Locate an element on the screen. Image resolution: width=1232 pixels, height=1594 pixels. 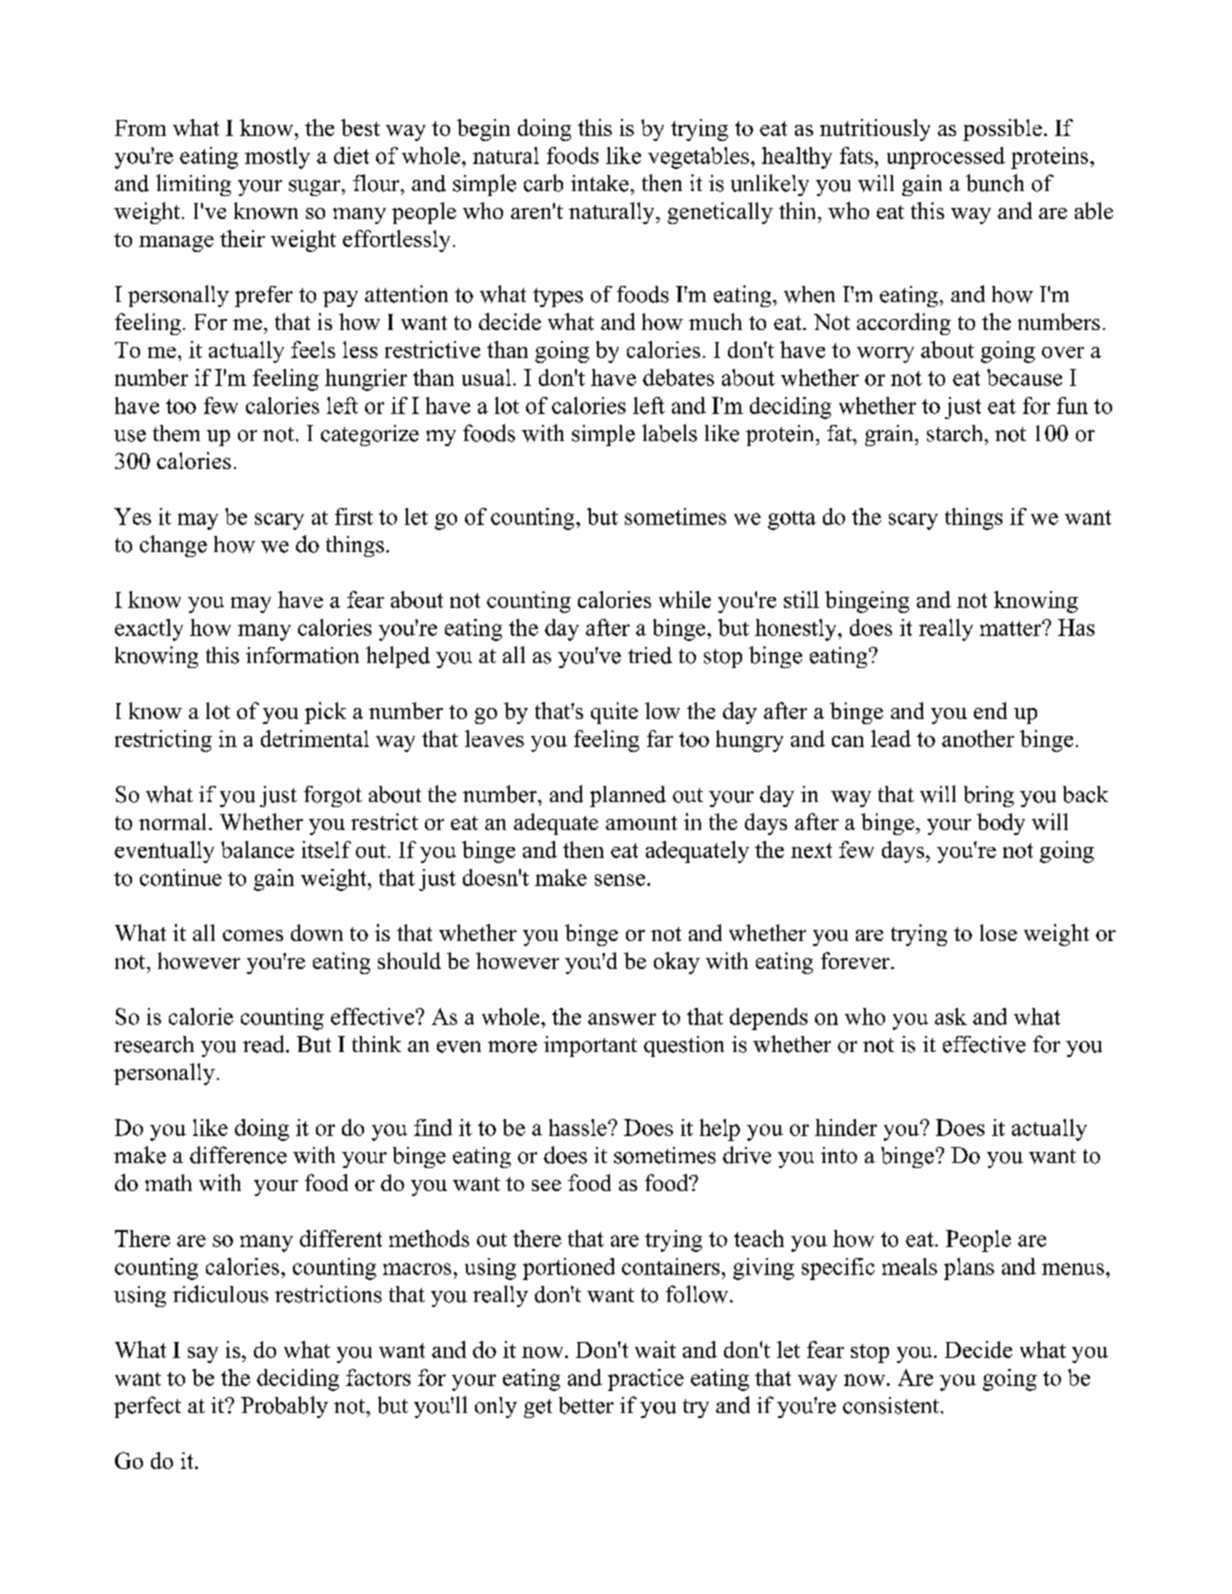
practice is located at coordinates (646, 1380).
